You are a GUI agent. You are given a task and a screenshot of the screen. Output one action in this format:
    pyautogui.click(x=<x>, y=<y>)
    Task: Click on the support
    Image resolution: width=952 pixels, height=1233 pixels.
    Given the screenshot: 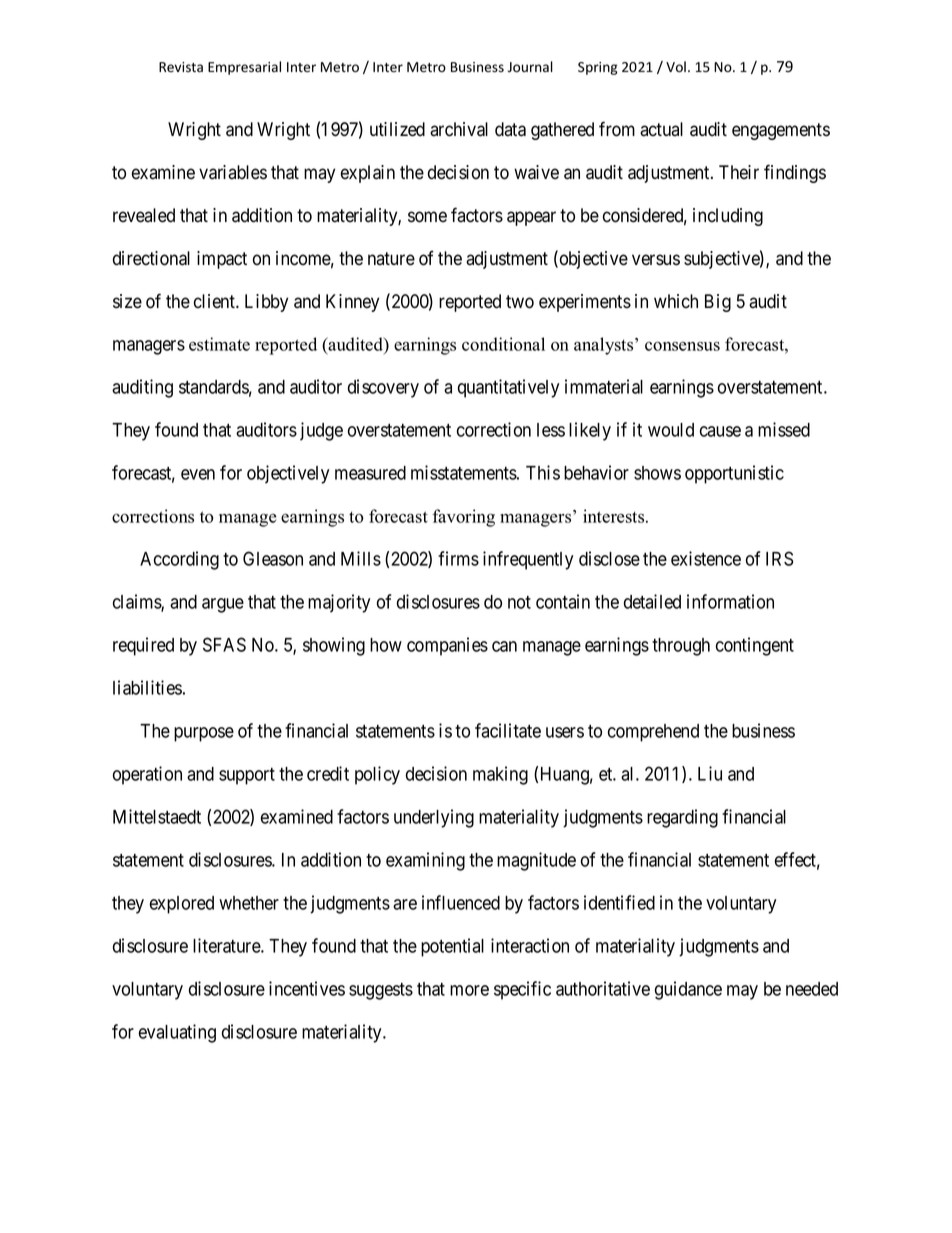 What is the action you would take?
    pyautogui.click(x=247, y=776)
